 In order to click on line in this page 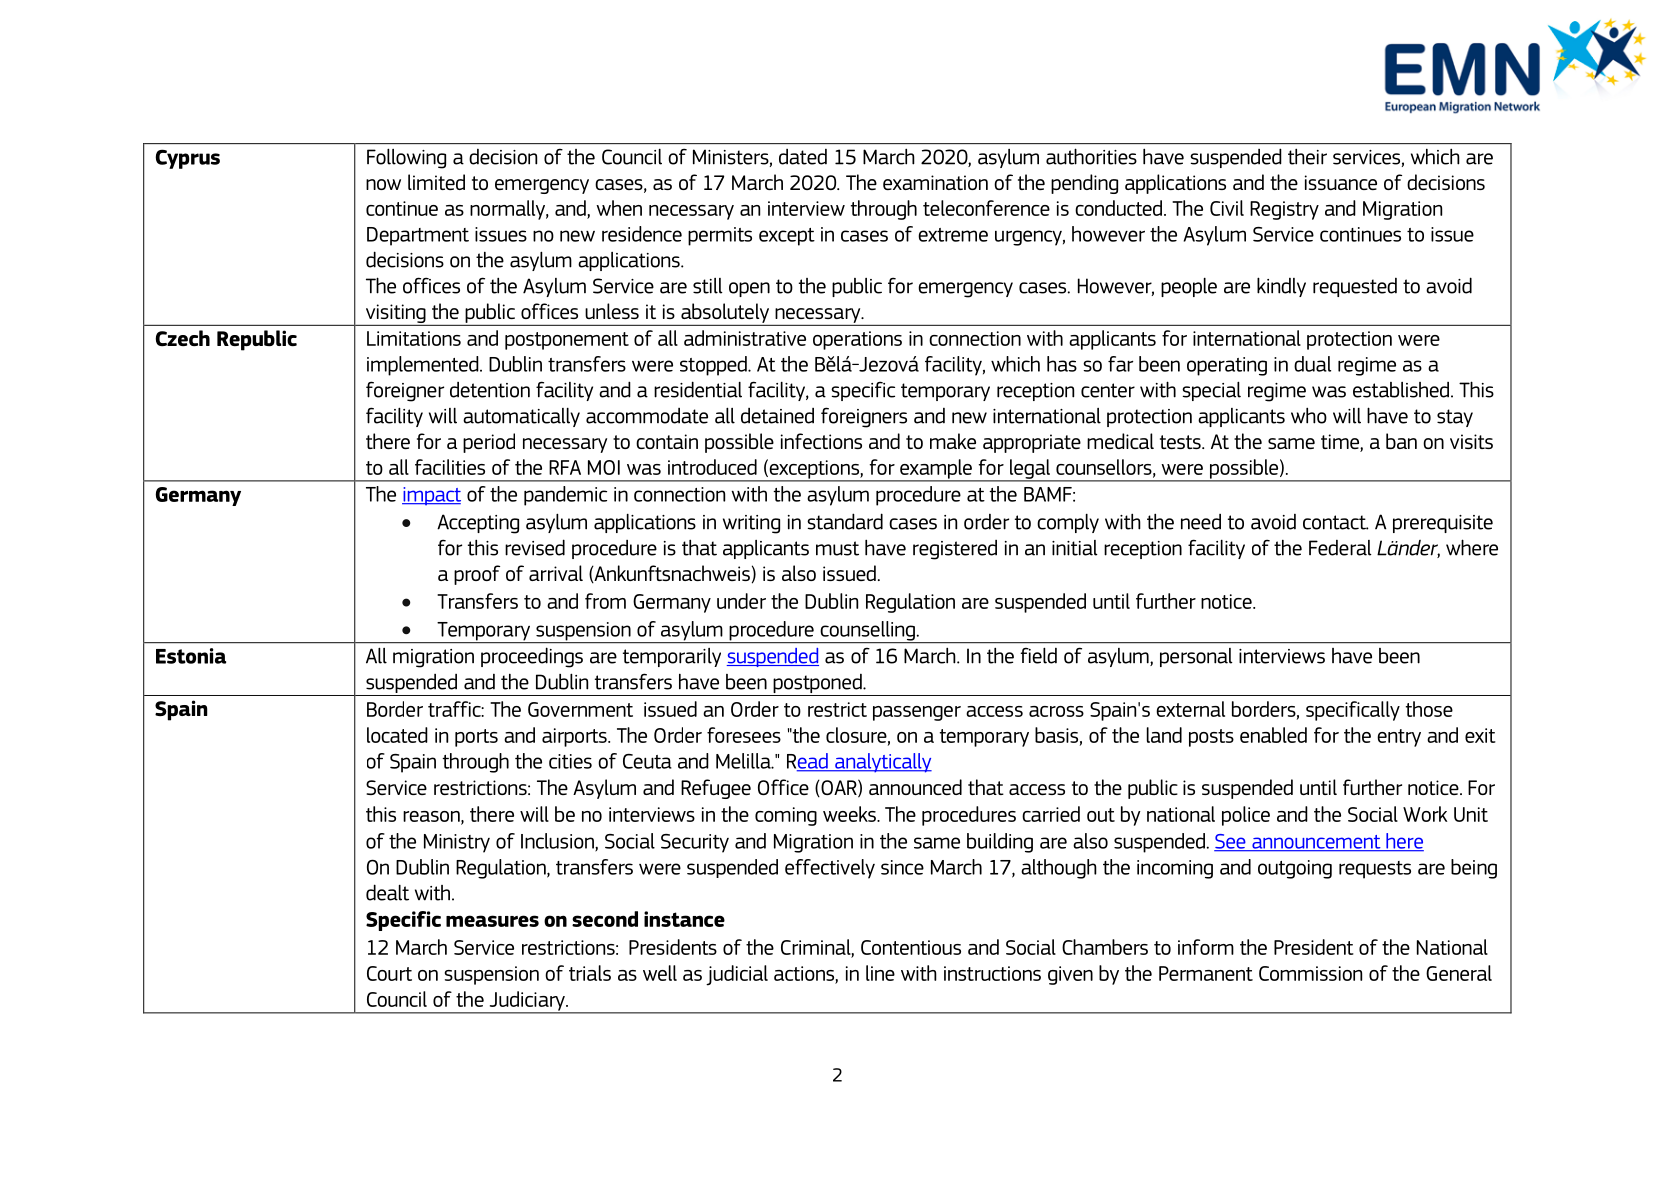, I will do `click(880, 973)`.
